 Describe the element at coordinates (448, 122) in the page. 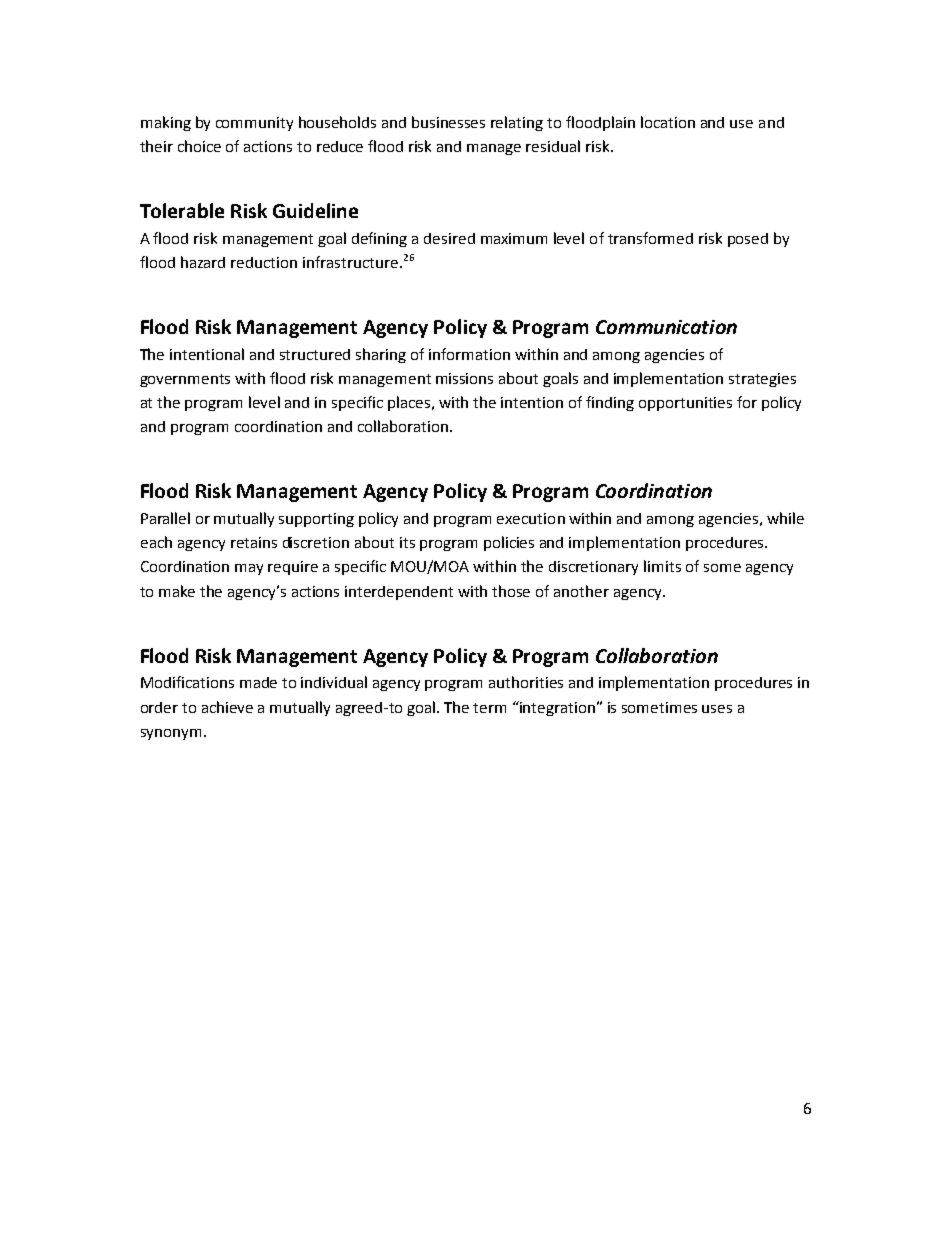

I see `businesses` at that location.
